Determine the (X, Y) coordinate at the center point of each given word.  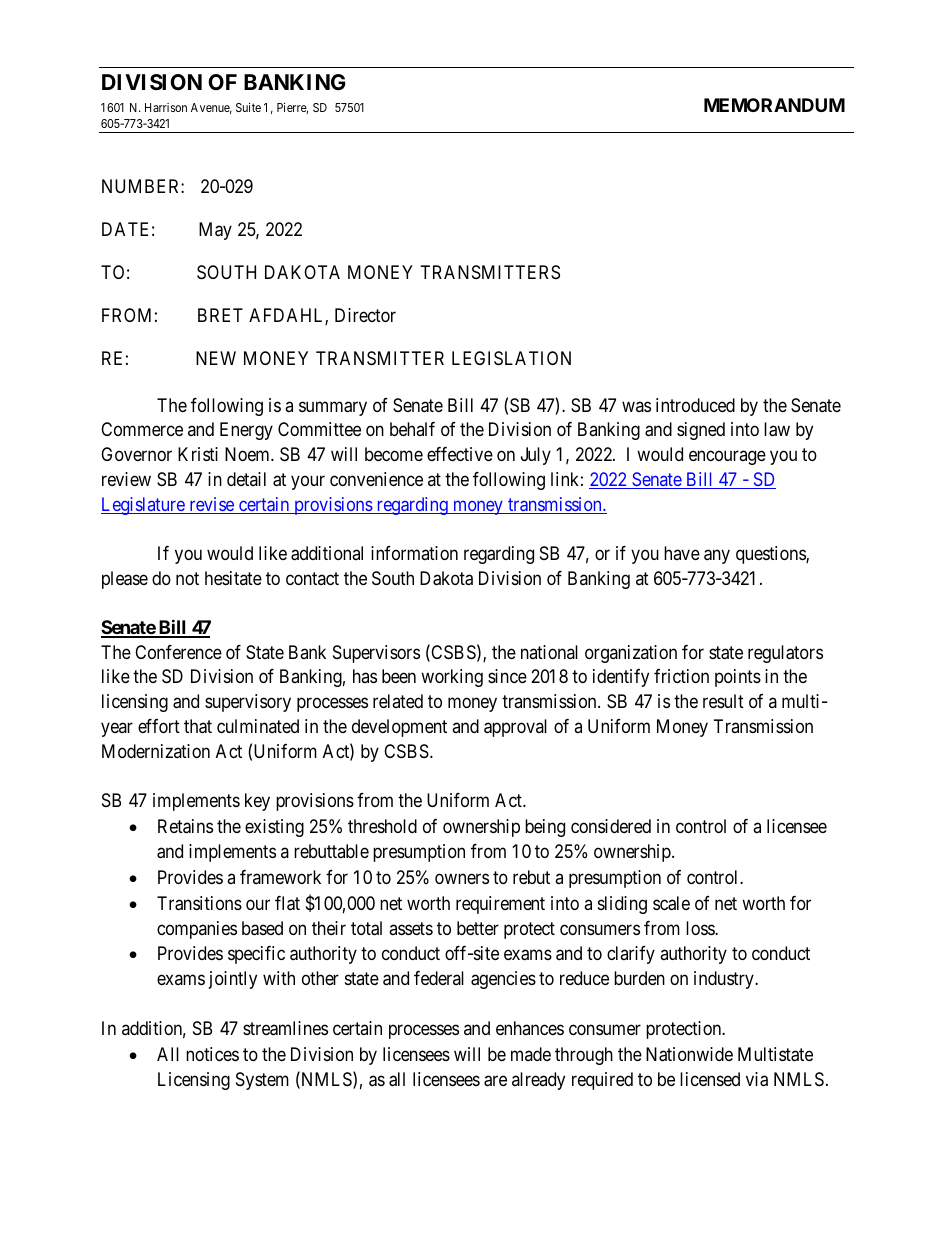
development (399, 728)
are (495, 1081)
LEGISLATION (511, 358)
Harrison (166, 107)
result (723, 701)
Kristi (198, 454)
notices (212, 1054)
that (198, 726)
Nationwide (689, 1054)
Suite (248, 107)
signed (701, 431)
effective (460, 454)
